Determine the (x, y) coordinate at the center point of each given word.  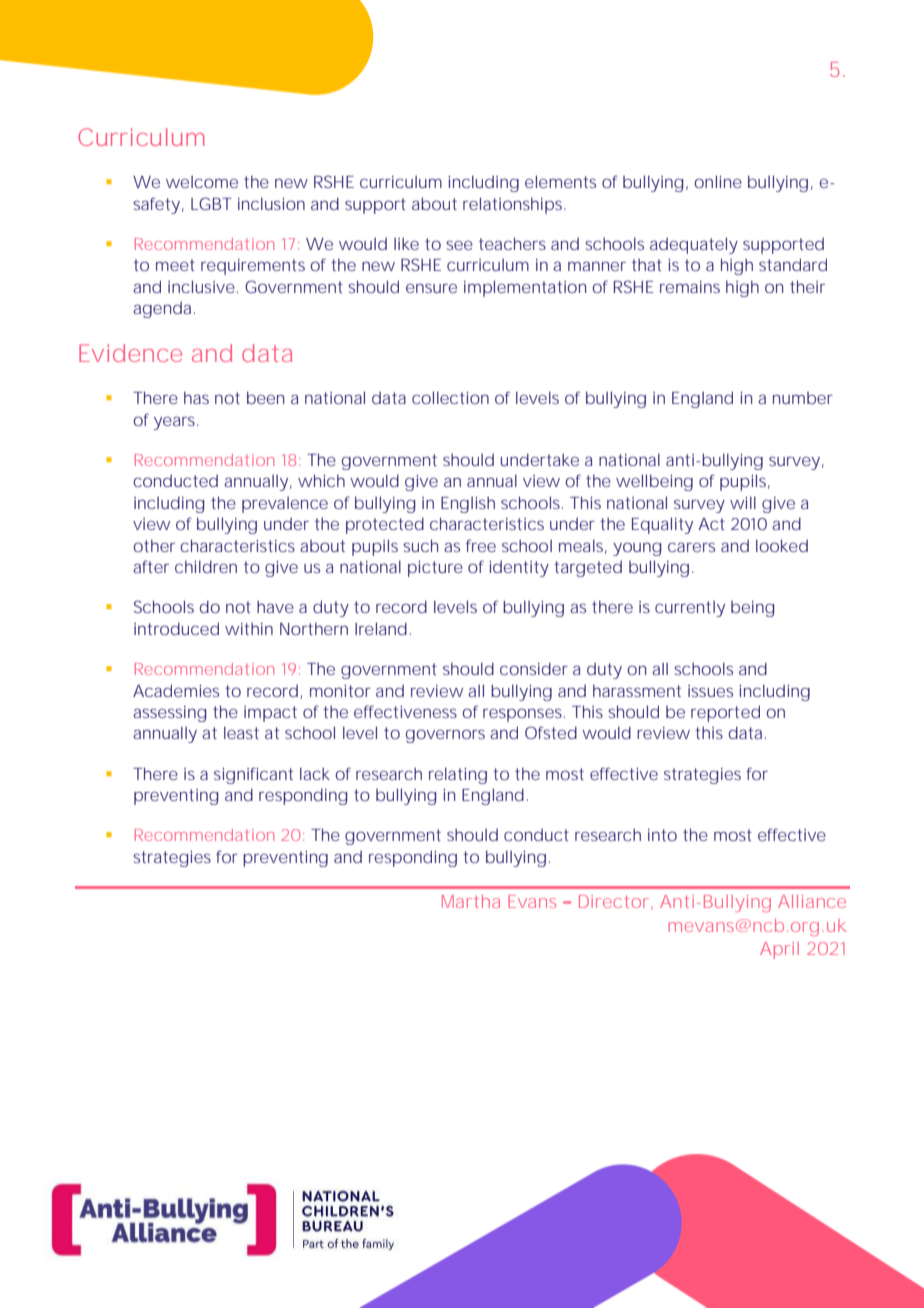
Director (615, 902)
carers (691, 547)
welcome (202, 182)
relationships (514, 205)
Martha (471, 901)
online (718, 181)
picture (435, 569)
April (779, 950)
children (206, 566)
